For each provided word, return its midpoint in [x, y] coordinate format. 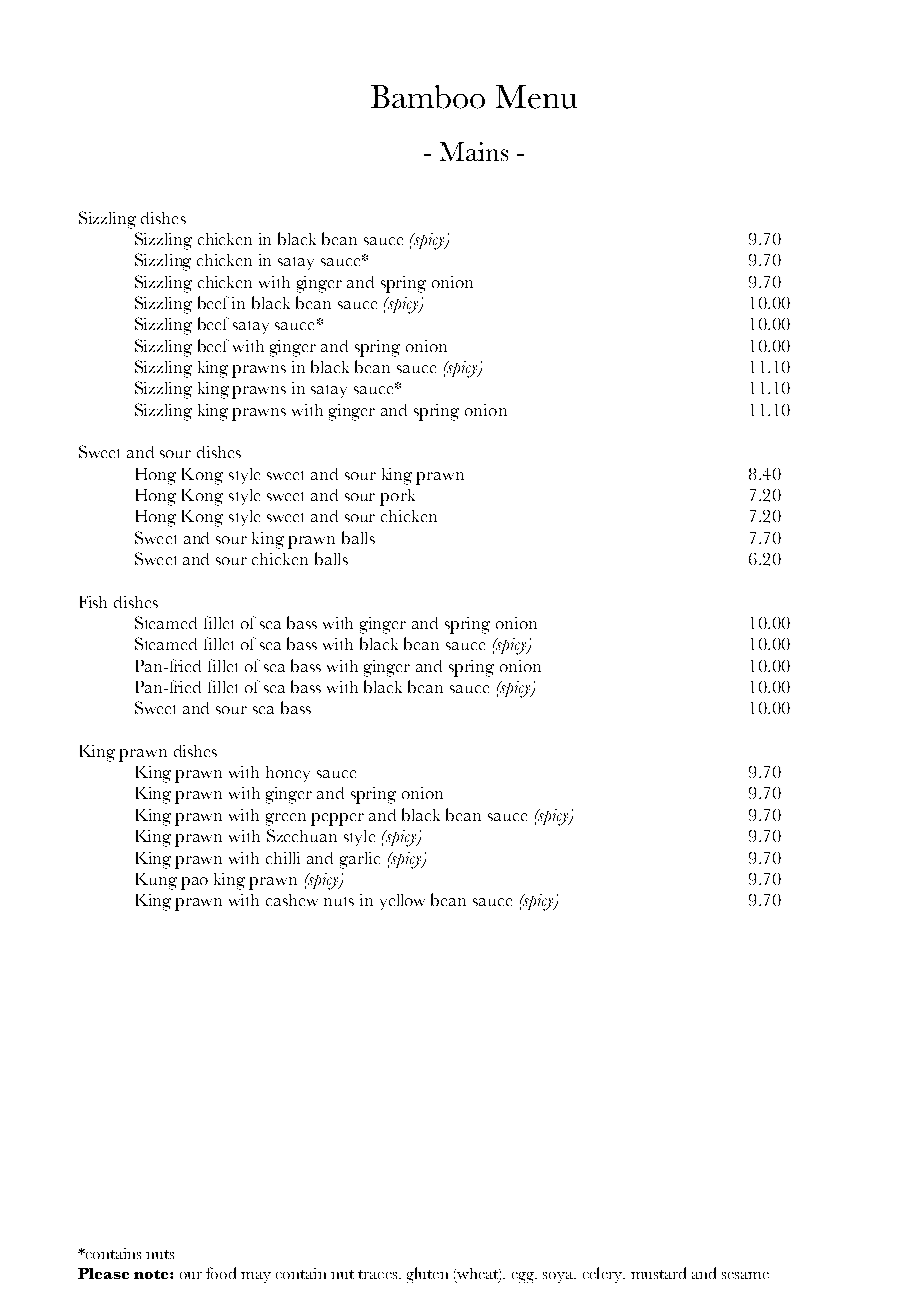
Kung [156, 881]
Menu [536, 97]
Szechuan [302, 835]
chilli [283, 858]
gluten [427, 1275]
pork [397, 497]
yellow [402, 902]
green [286, 819]
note [152, 1274]
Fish [93, 602]
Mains [474, 151]
